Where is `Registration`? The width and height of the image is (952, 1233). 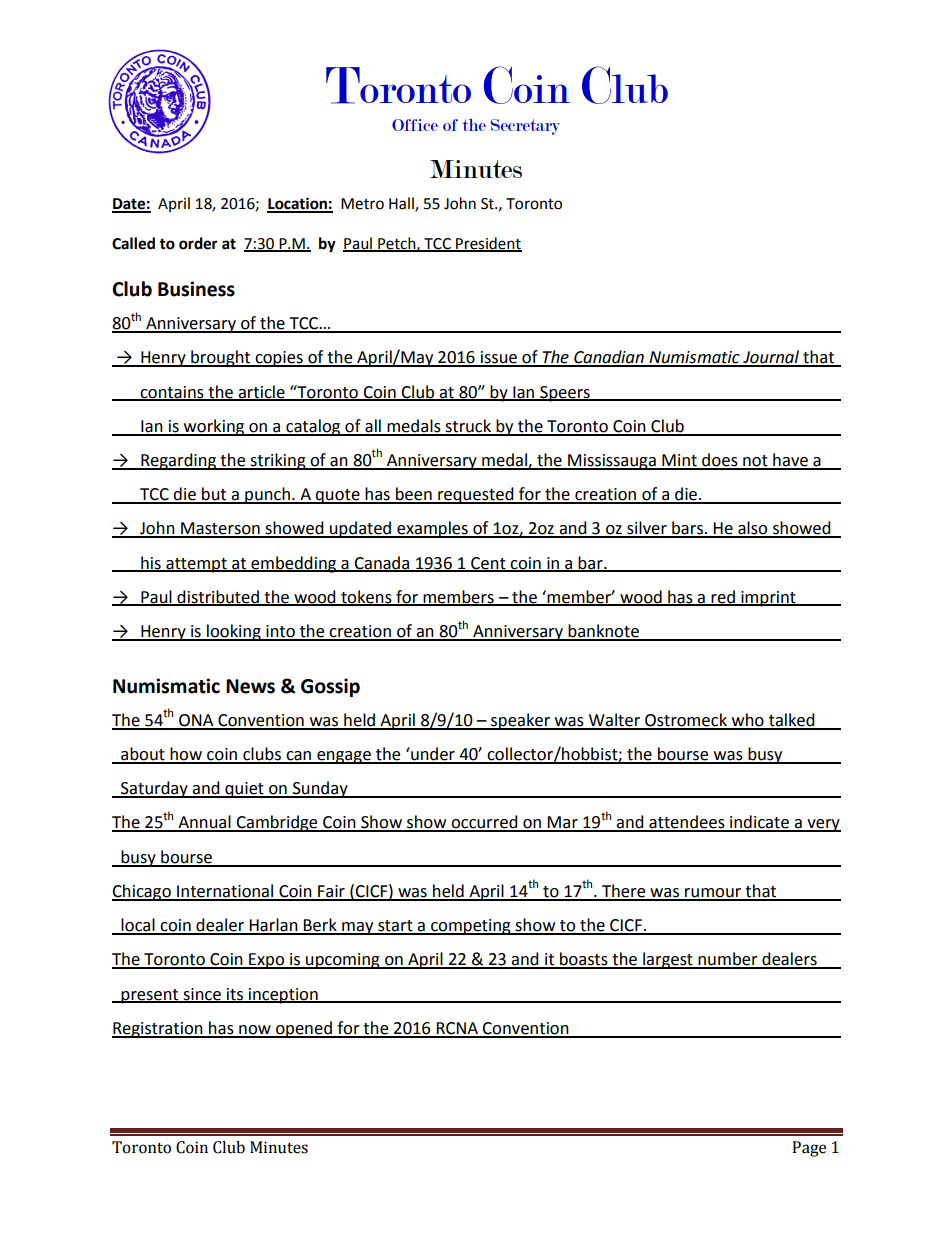 Registration is located at coordinates (158, 1030).
